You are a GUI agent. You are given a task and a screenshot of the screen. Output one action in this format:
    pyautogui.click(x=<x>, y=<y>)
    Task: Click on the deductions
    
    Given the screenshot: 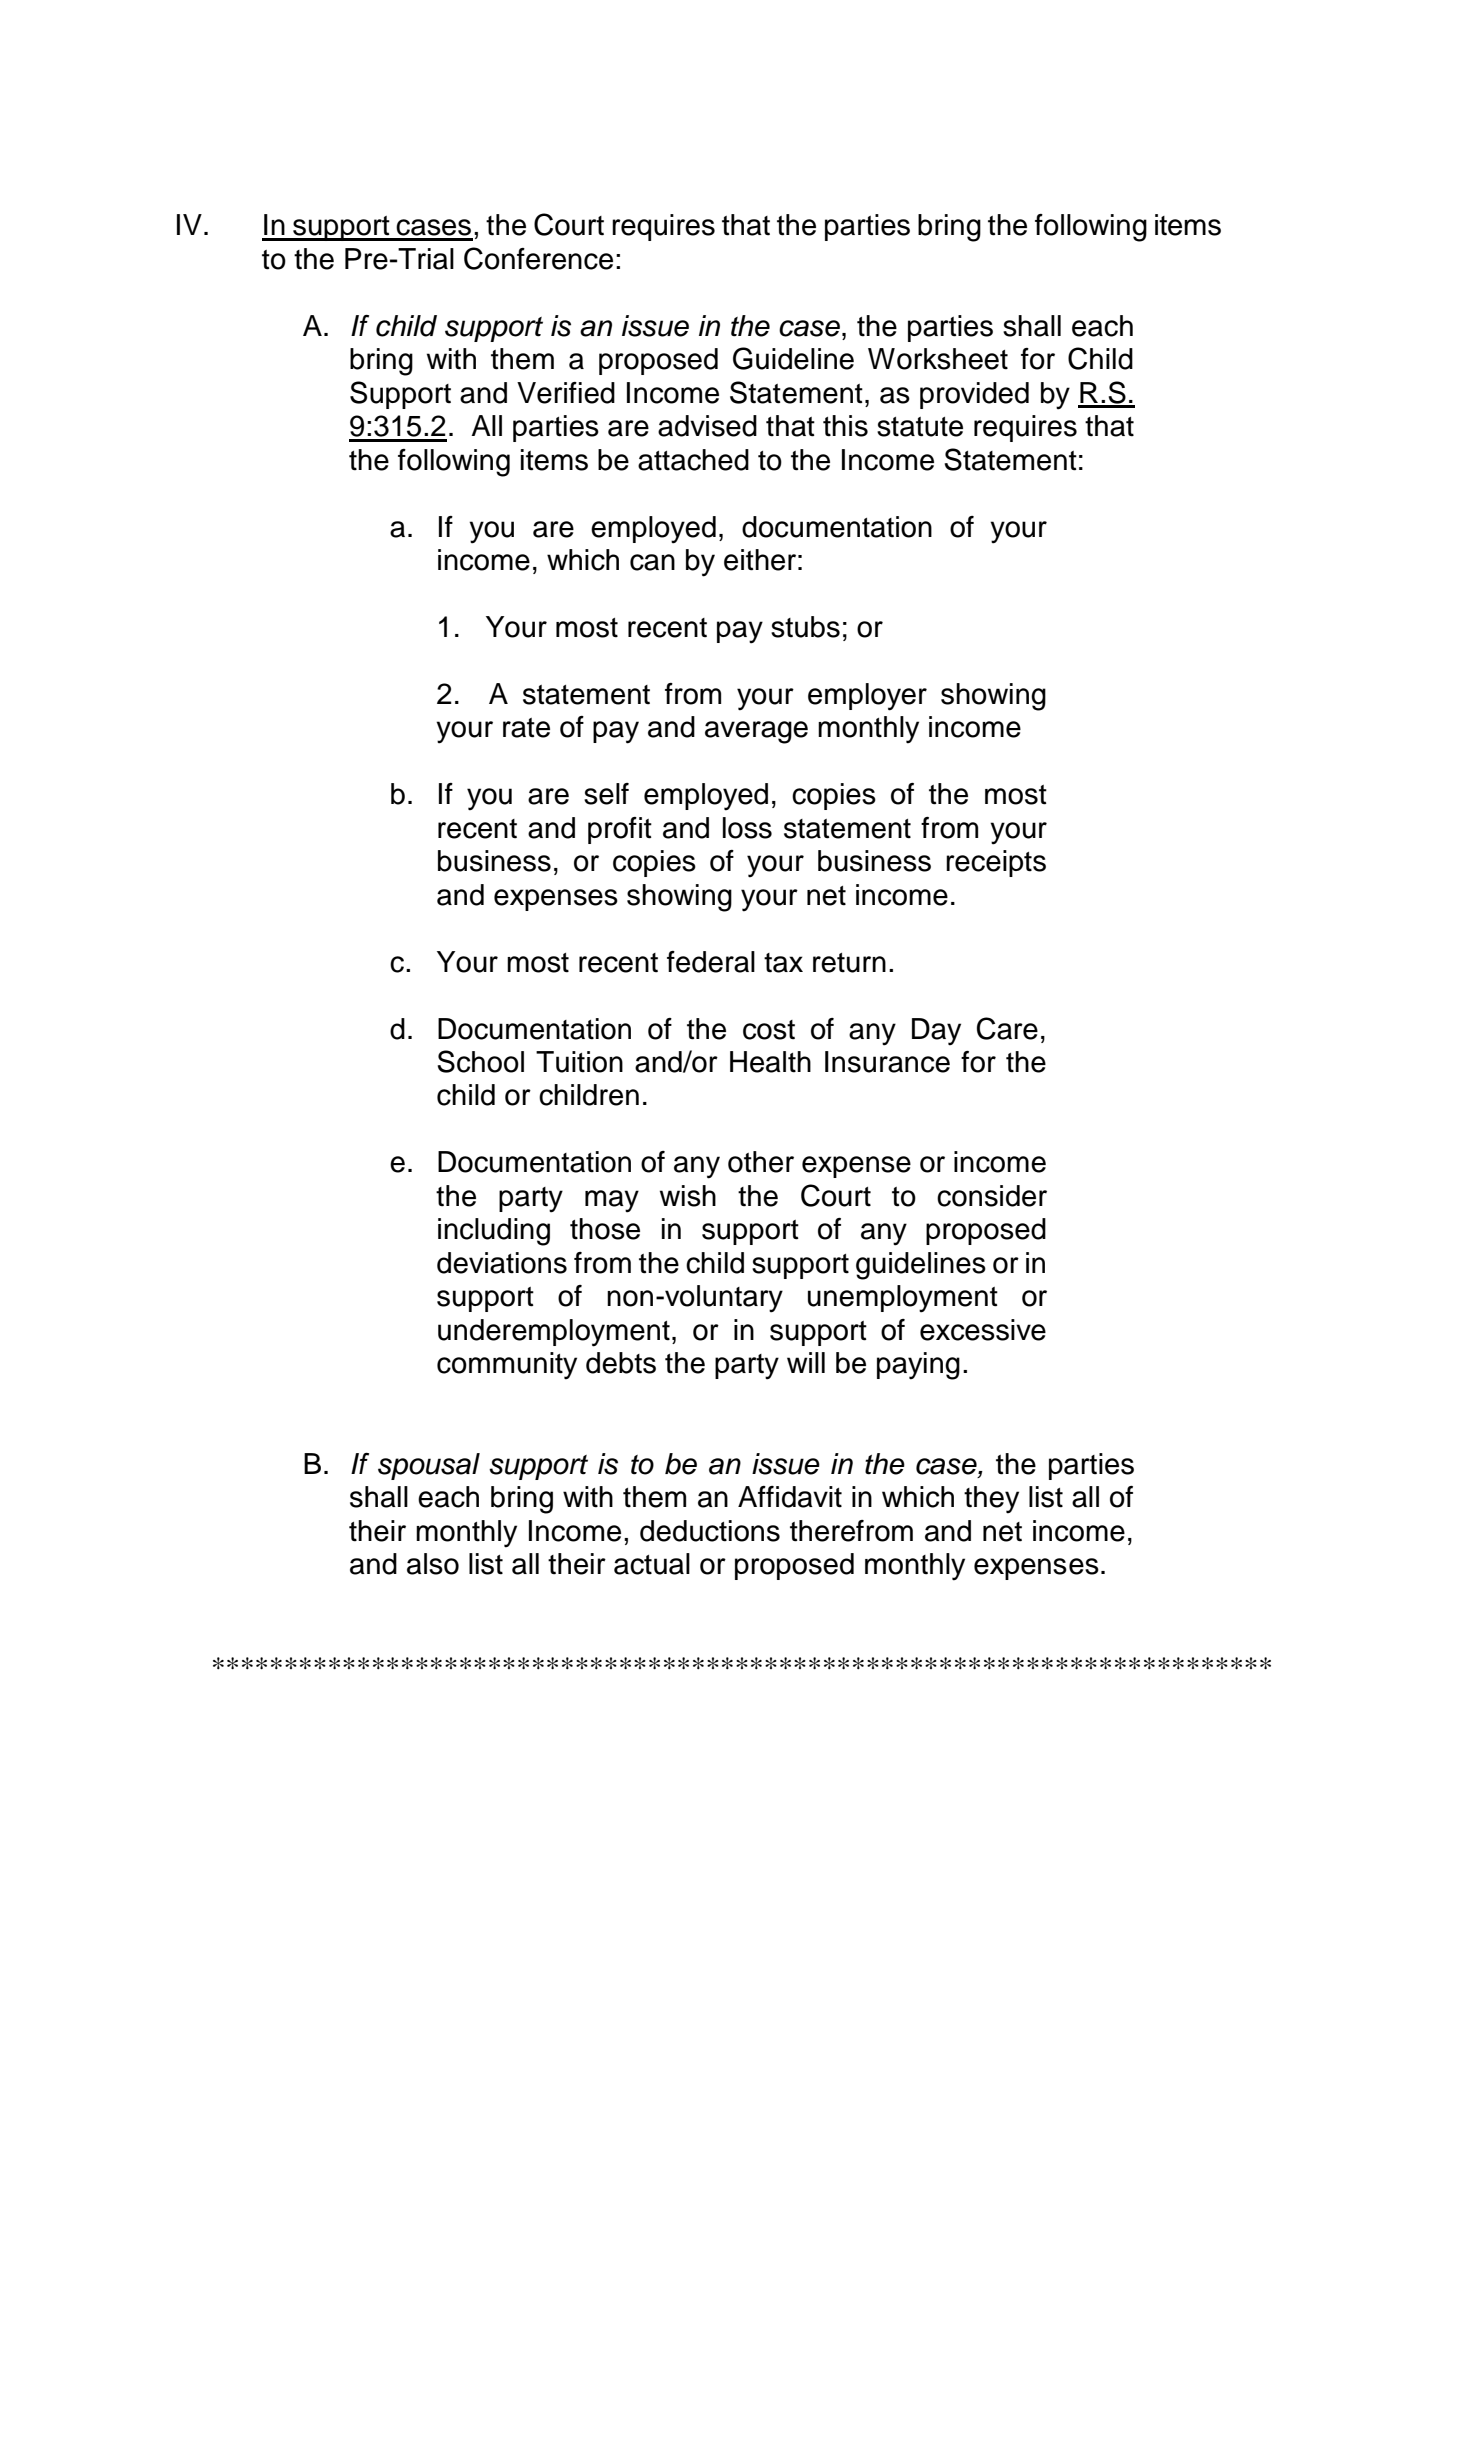 What is the action you would take?
    pyautogui.click(x=710, y=1531)
